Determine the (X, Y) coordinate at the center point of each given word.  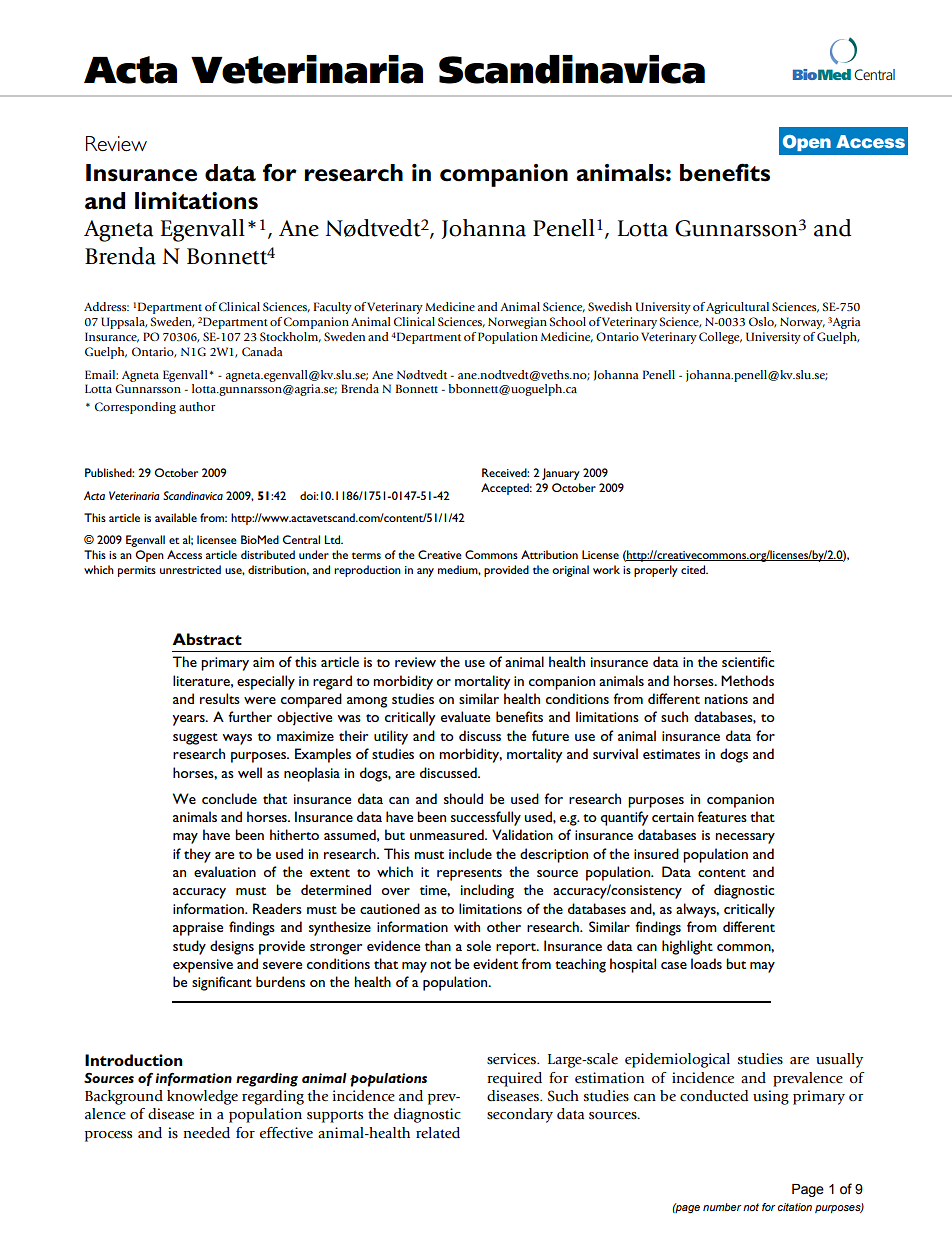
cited (694, 569)
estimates (671, 754)
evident (495, 963)
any (425, 572)
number (722, 1207)
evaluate (465, 716)
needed (207, 1133)
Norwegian (517, 323)
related (438, 1133)
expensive (203, 966)
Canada (262, 351)
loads (706, 963)
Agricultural (737, 308)
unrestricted (190, 569)
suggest (195, 739)
